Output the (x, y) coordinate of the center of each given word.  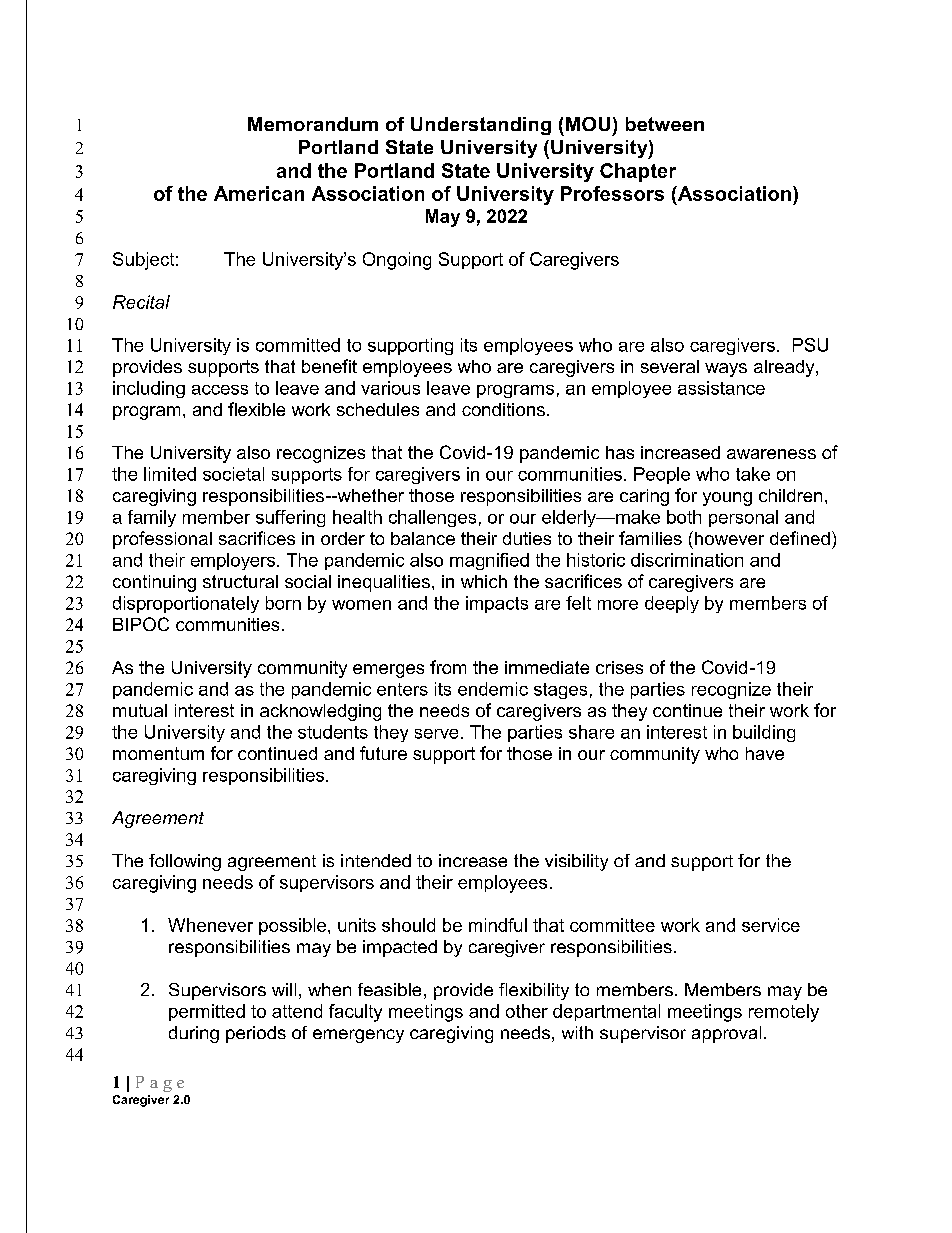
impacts (497, 604)
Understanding (481, 126)
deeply (672, 604)
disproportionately (186, 604)
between (665, 124)
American (259, 193)
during (194, 1034)
